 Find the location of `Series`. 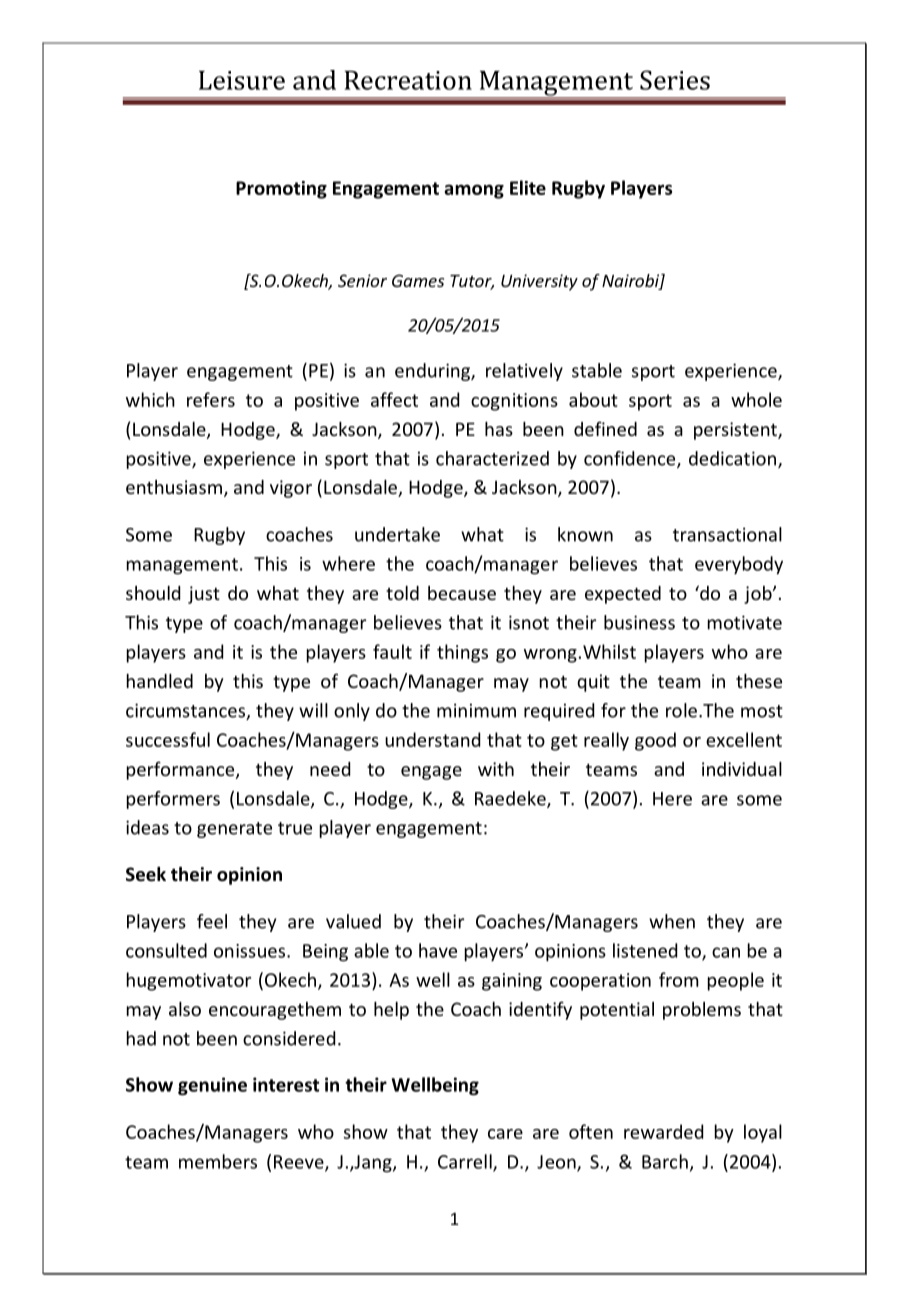

Series is located at coordinates (675, 80).
